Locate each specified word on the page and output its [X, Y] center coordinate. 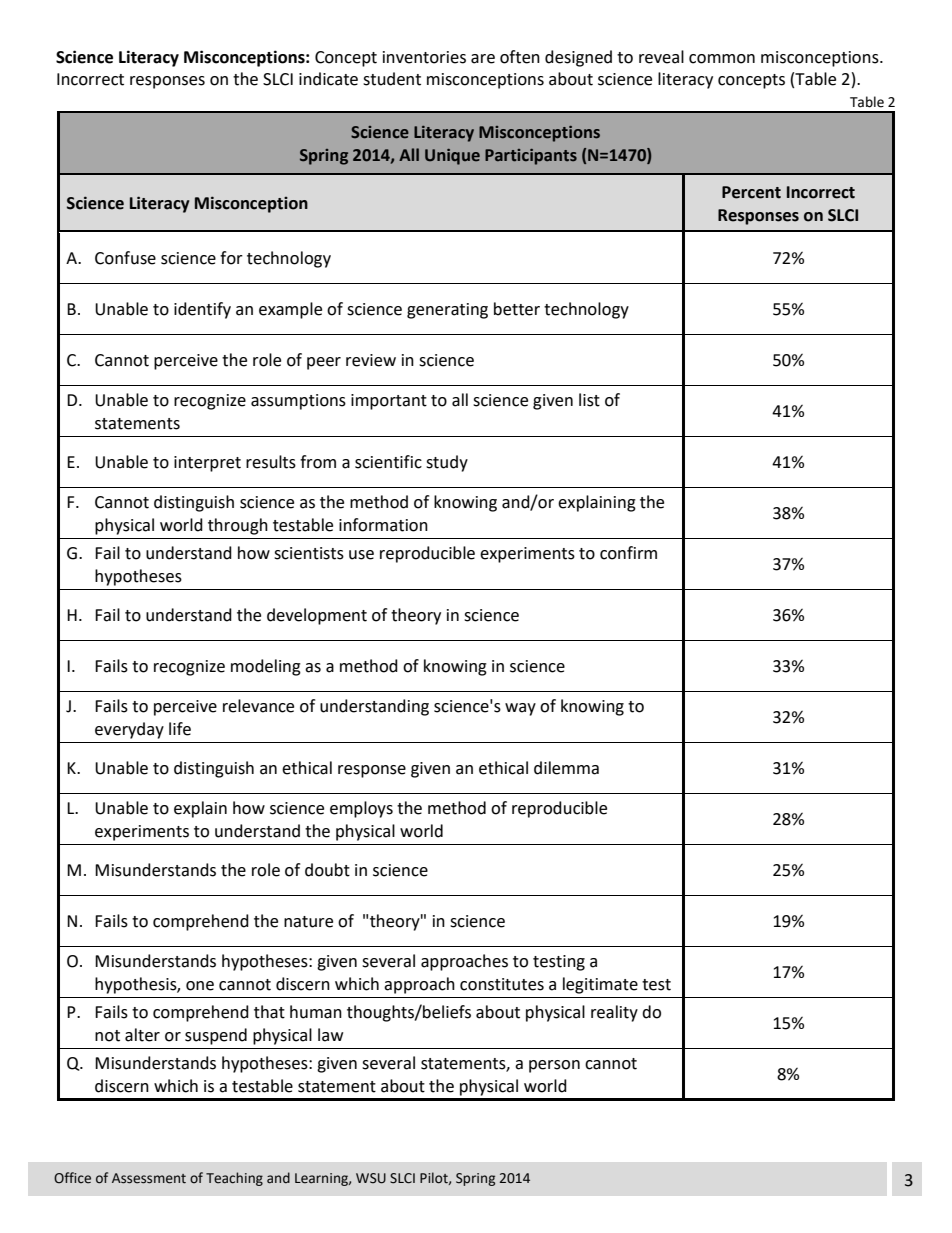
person [554, 1066]
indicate [328, 79]
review [371, 360]
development [317, 616]
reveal [661, 57]
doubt [327, 870]
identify [202, 310]
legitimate [600, 985]
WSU [371, 1178]
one [200, 986]
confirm [628, 553]
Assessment [149, 1178]
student [392, 79]
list [589, 400]
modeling [266, 667]
